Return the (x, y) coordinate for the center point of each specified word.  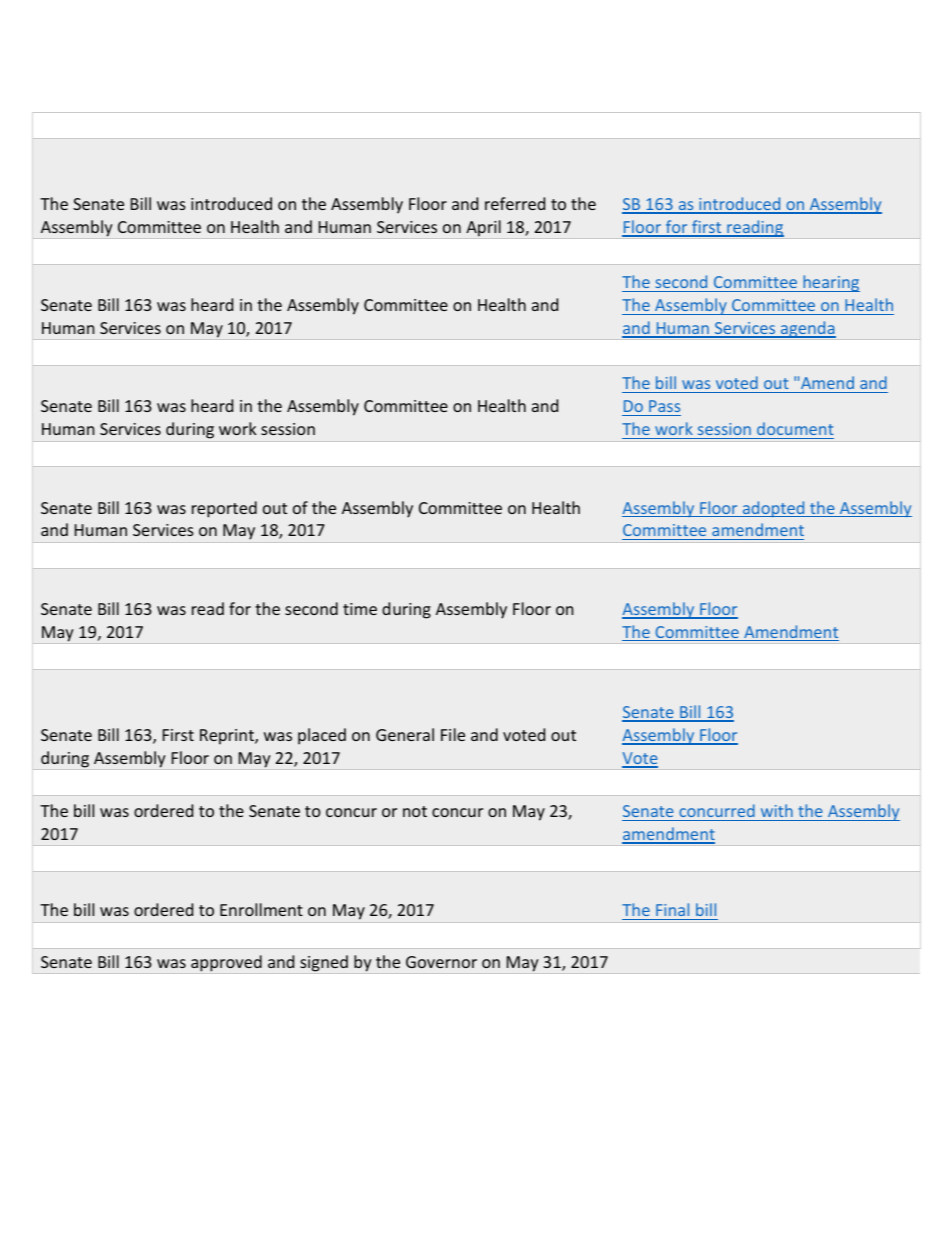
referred (515, 203)
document (795, 428)
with (777, 810)
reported (224, 509)
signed (324, 963)
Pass (664, 406)
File (453, 734)
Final (672, 909)
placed (322, 736)
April (483, 228)
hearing (830, 283)
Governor (441, 962)
